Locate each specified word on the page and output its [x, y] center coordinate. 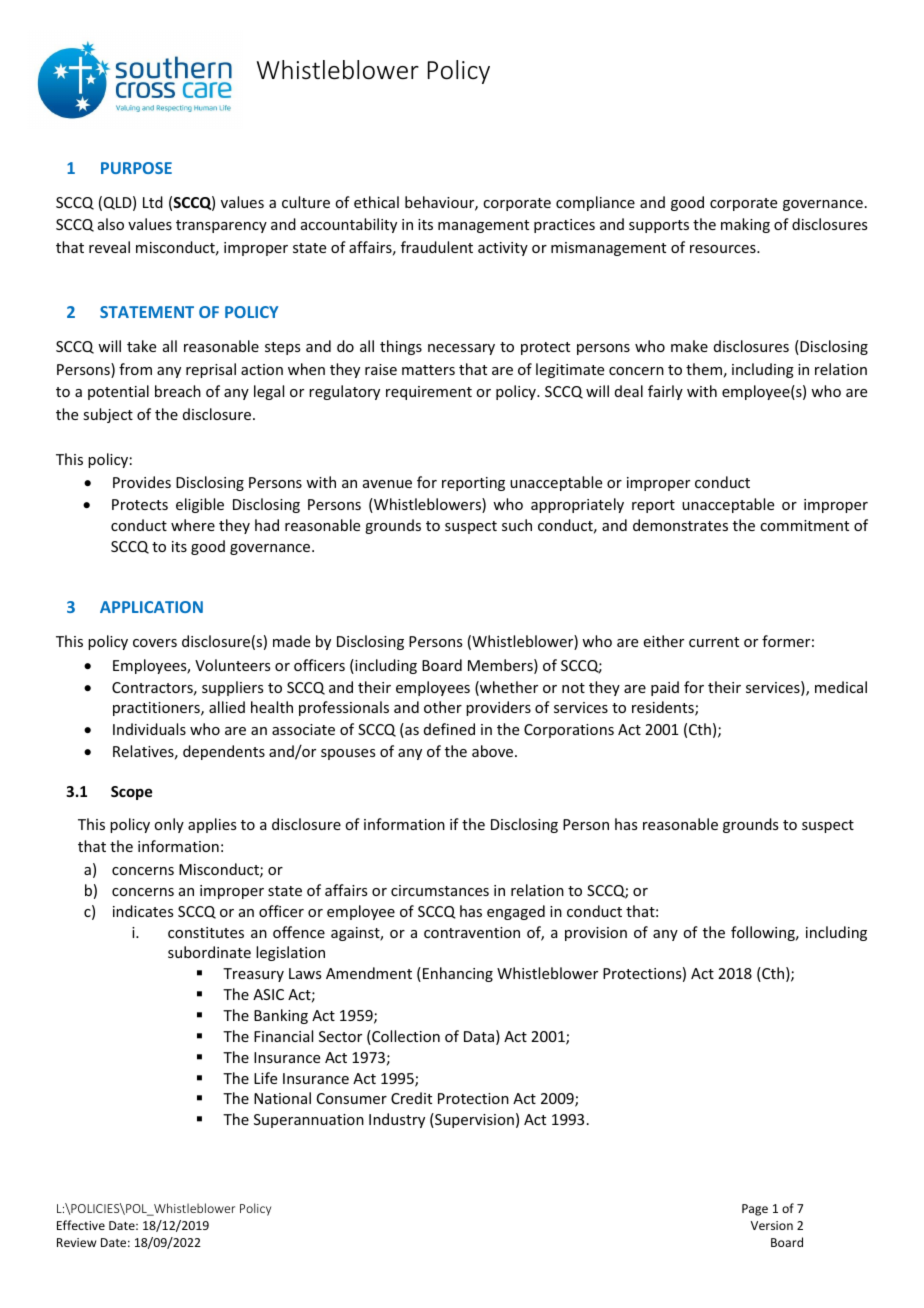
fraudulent [437, 247]
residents [664, 708]
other [443, 707]
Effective [81, 1225]
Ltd [153, 202]
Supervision [473, 1120]
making [745, 225]
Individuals [149, 729]
